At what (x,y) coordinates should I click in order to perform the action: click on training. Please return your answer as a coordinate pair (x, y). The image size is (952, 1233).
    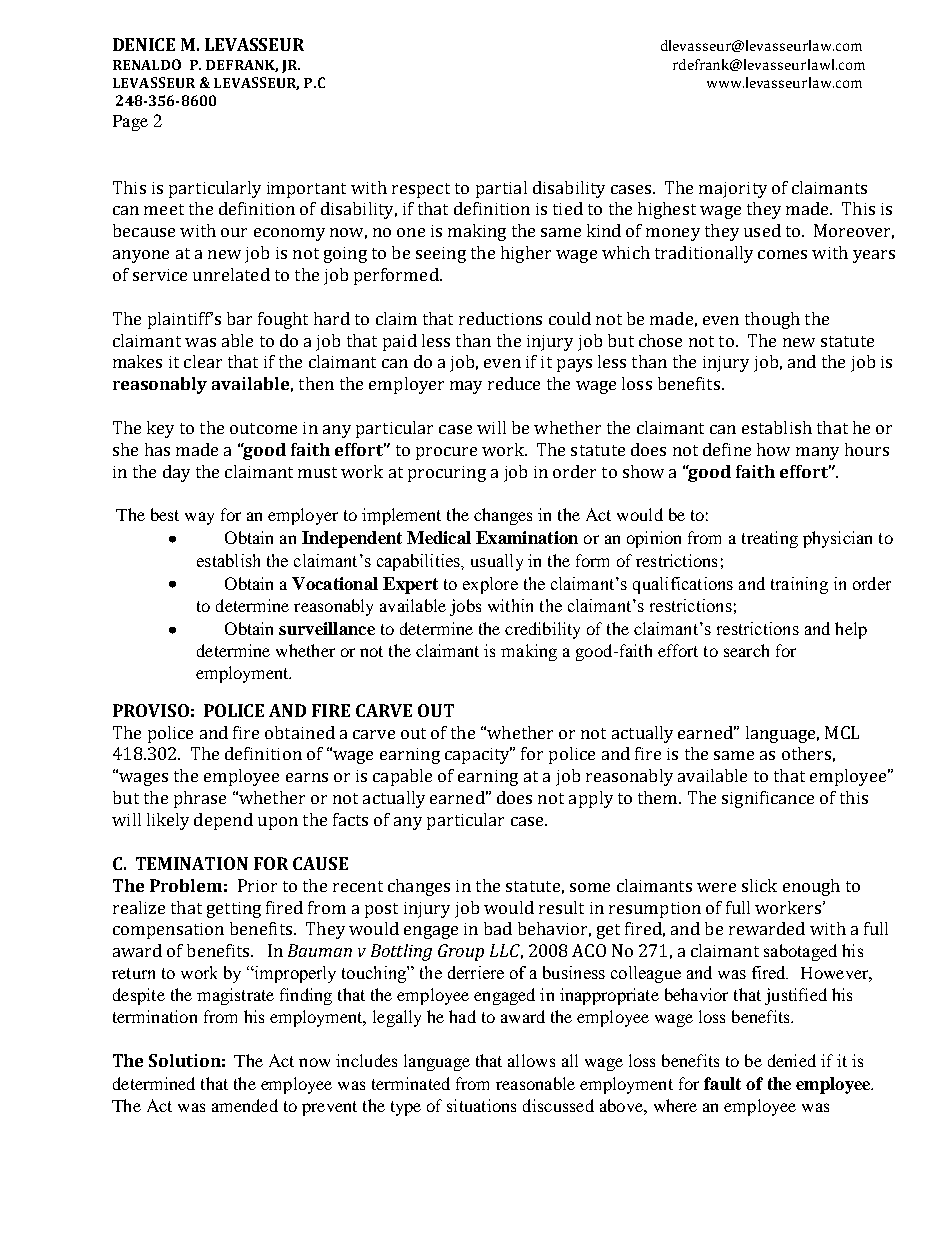
    Looking at the image, I should click on (799, 585).
